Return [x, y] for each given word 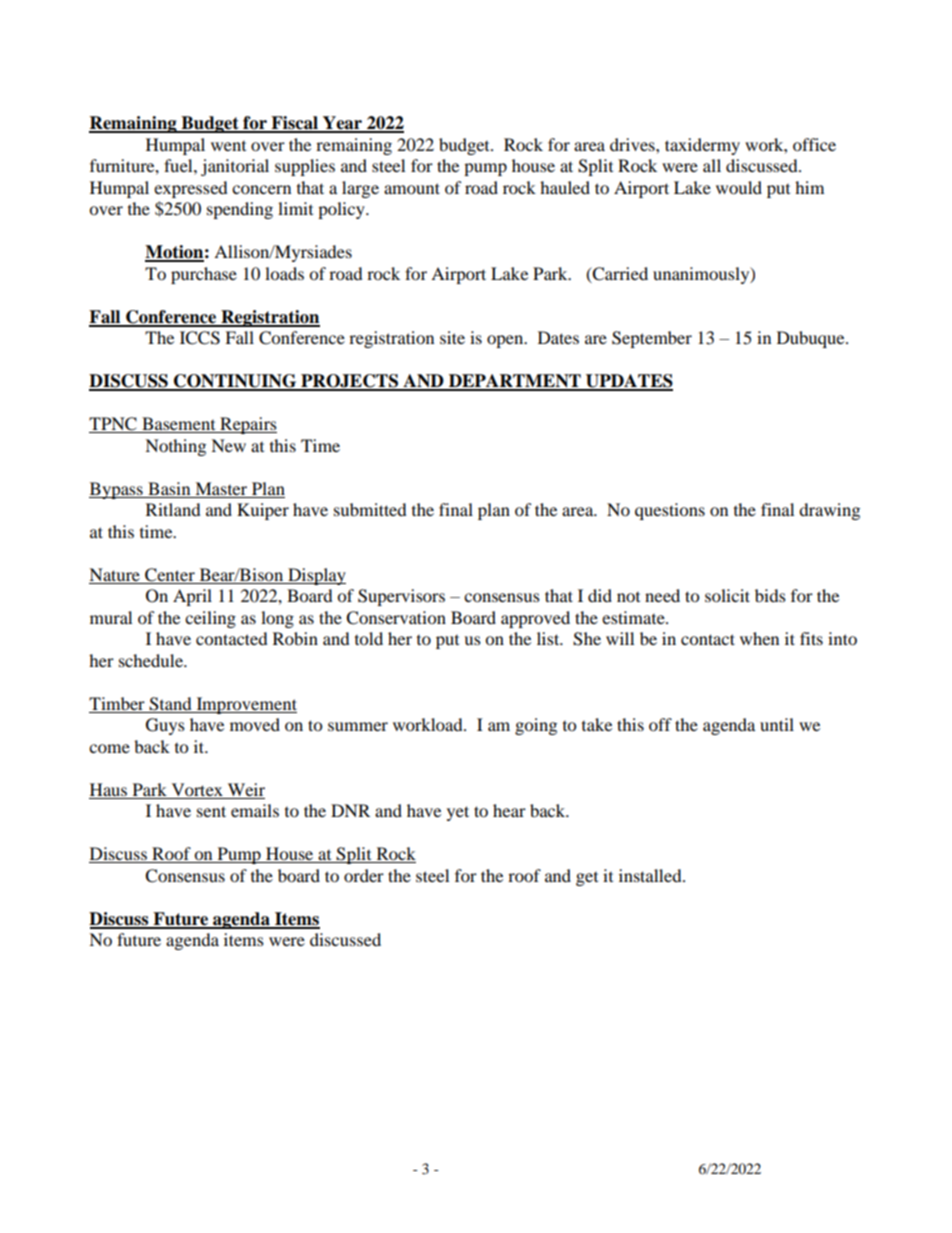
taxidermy [702, 146]
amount [412, 188]
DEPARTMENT [514, 382]
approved [535, 619]
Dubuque [812, 339]
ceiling [210, 619]
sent [211, 811]
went [228, 146]
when [759, 638]
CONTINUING [235, 382]
